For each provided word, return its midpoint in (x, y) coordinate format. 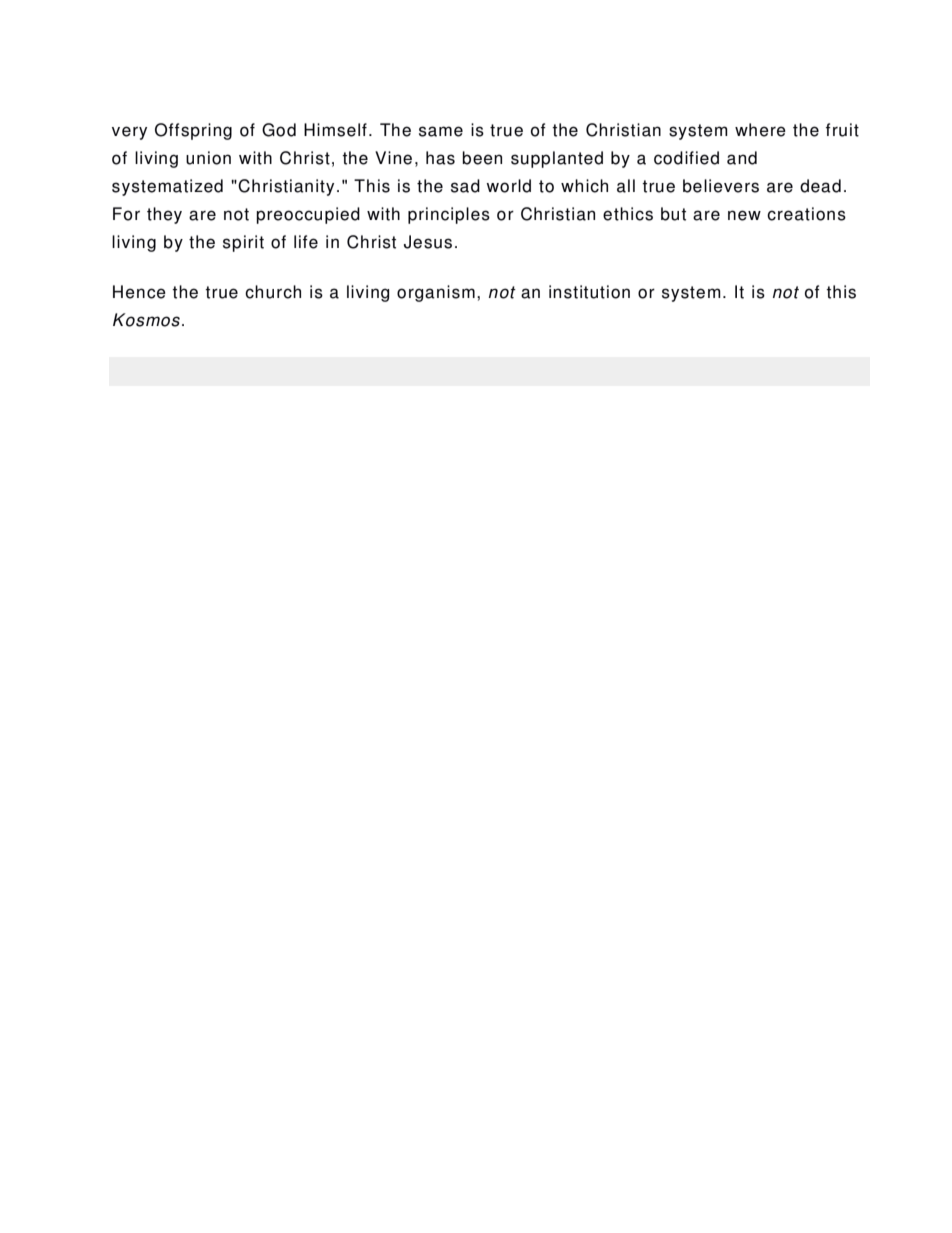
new (744, 215)
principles (449, 215)
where (760, 130)
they (164, 215)
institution (589, 292)
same (441, 131)
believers (721, 186)
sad (465, 186)
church (273, 292)
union (208, 158)
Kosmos (146, 320)
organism (436, 293)
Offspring (193, 131)
